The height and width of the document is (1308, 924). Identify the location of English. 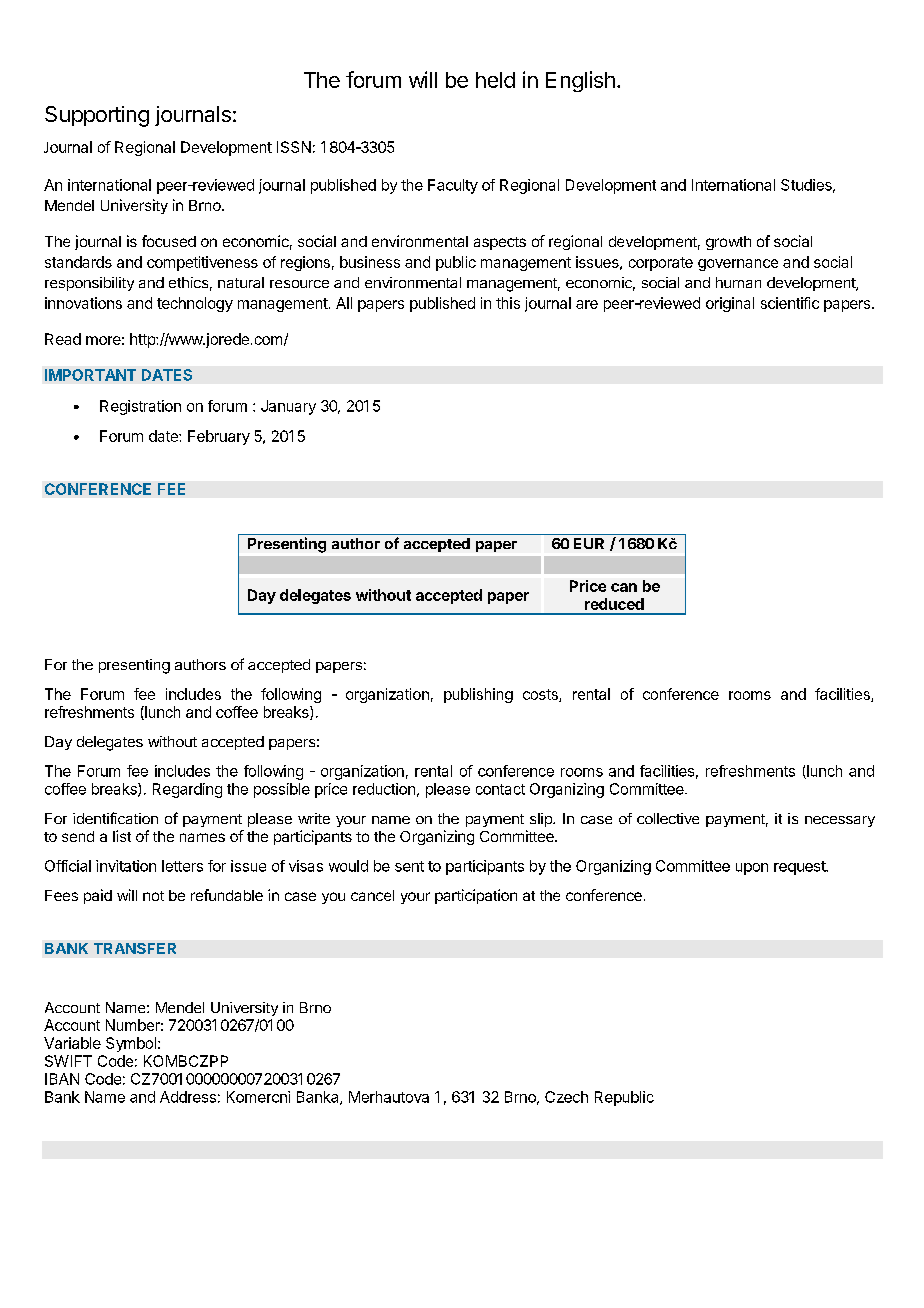
(580, 81).
